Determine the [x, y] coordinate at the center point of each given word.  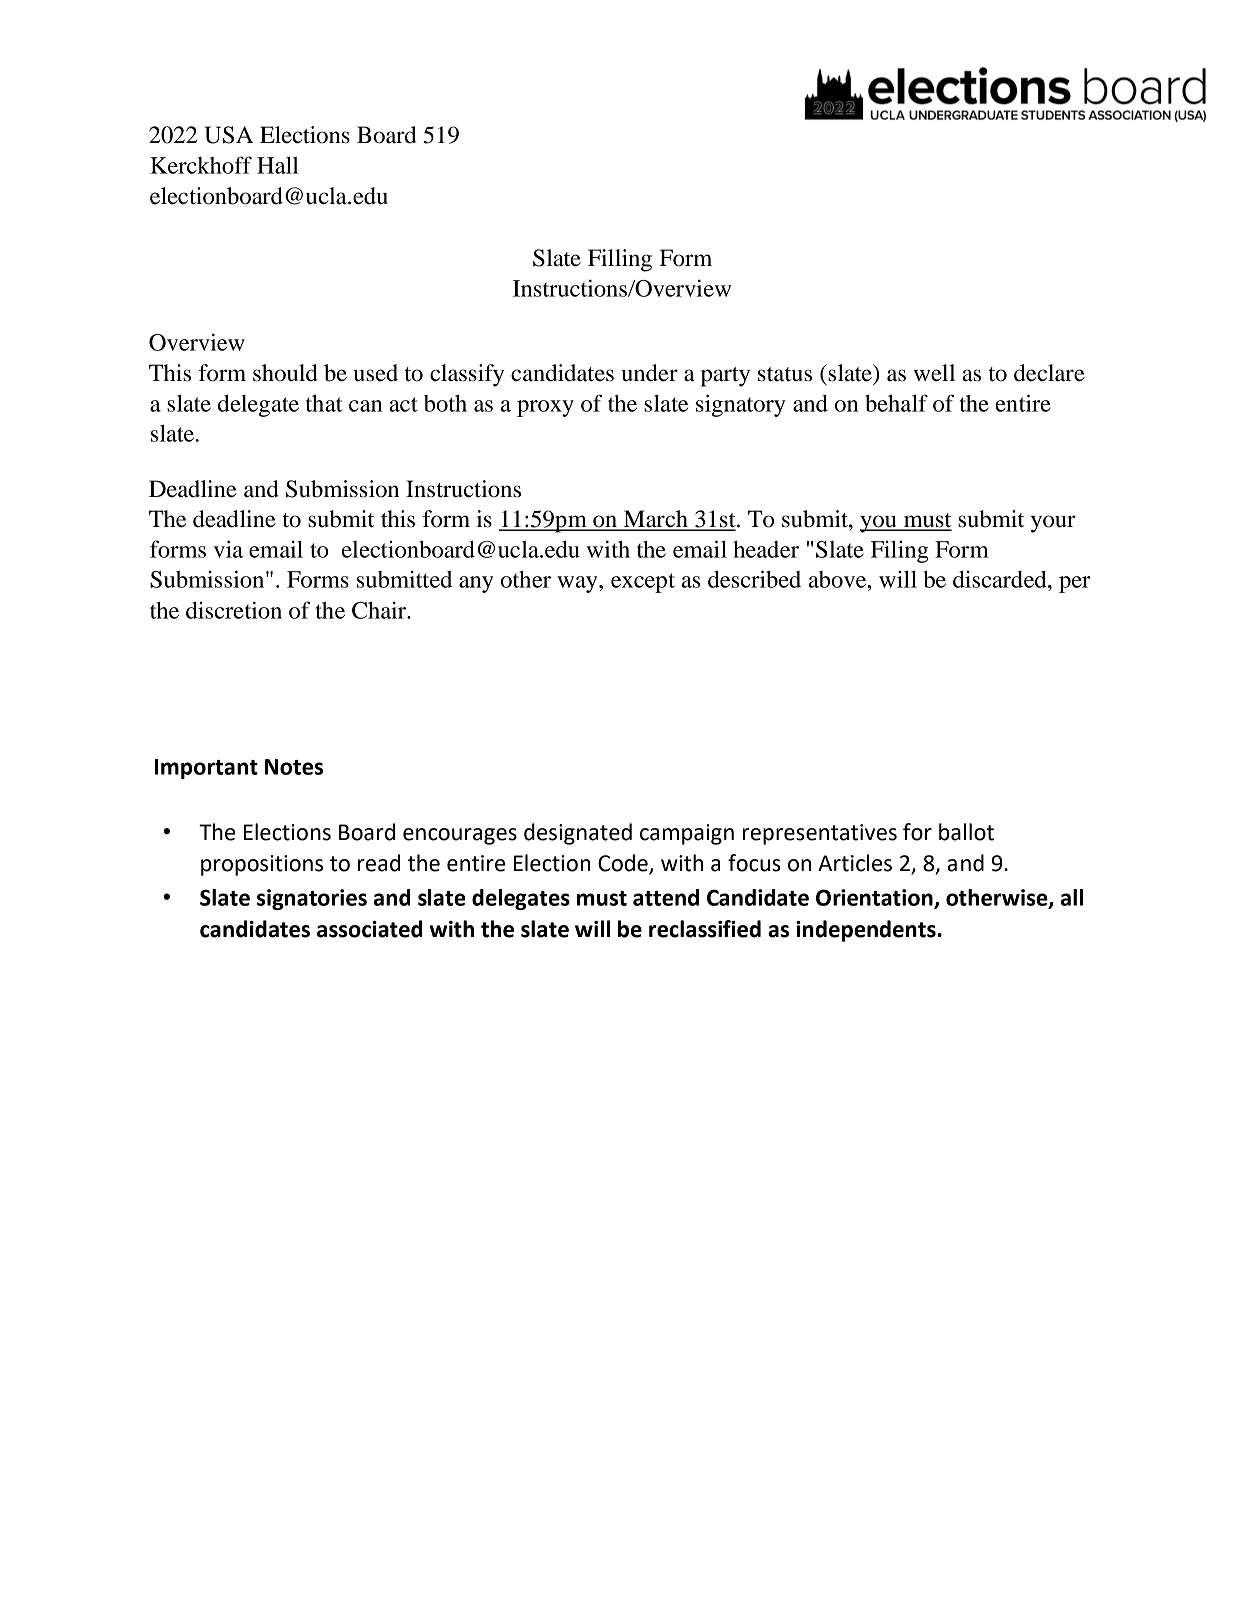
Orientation [875, 898]
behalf [896, 403]
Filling [620, 260]
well [934, 373]
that [324, 403]
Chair [380, 610]
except [643, 583]
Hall [278, 165]
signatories [312, 899]
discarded [1001, 579]
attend [666, 897]
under [649, 373]
